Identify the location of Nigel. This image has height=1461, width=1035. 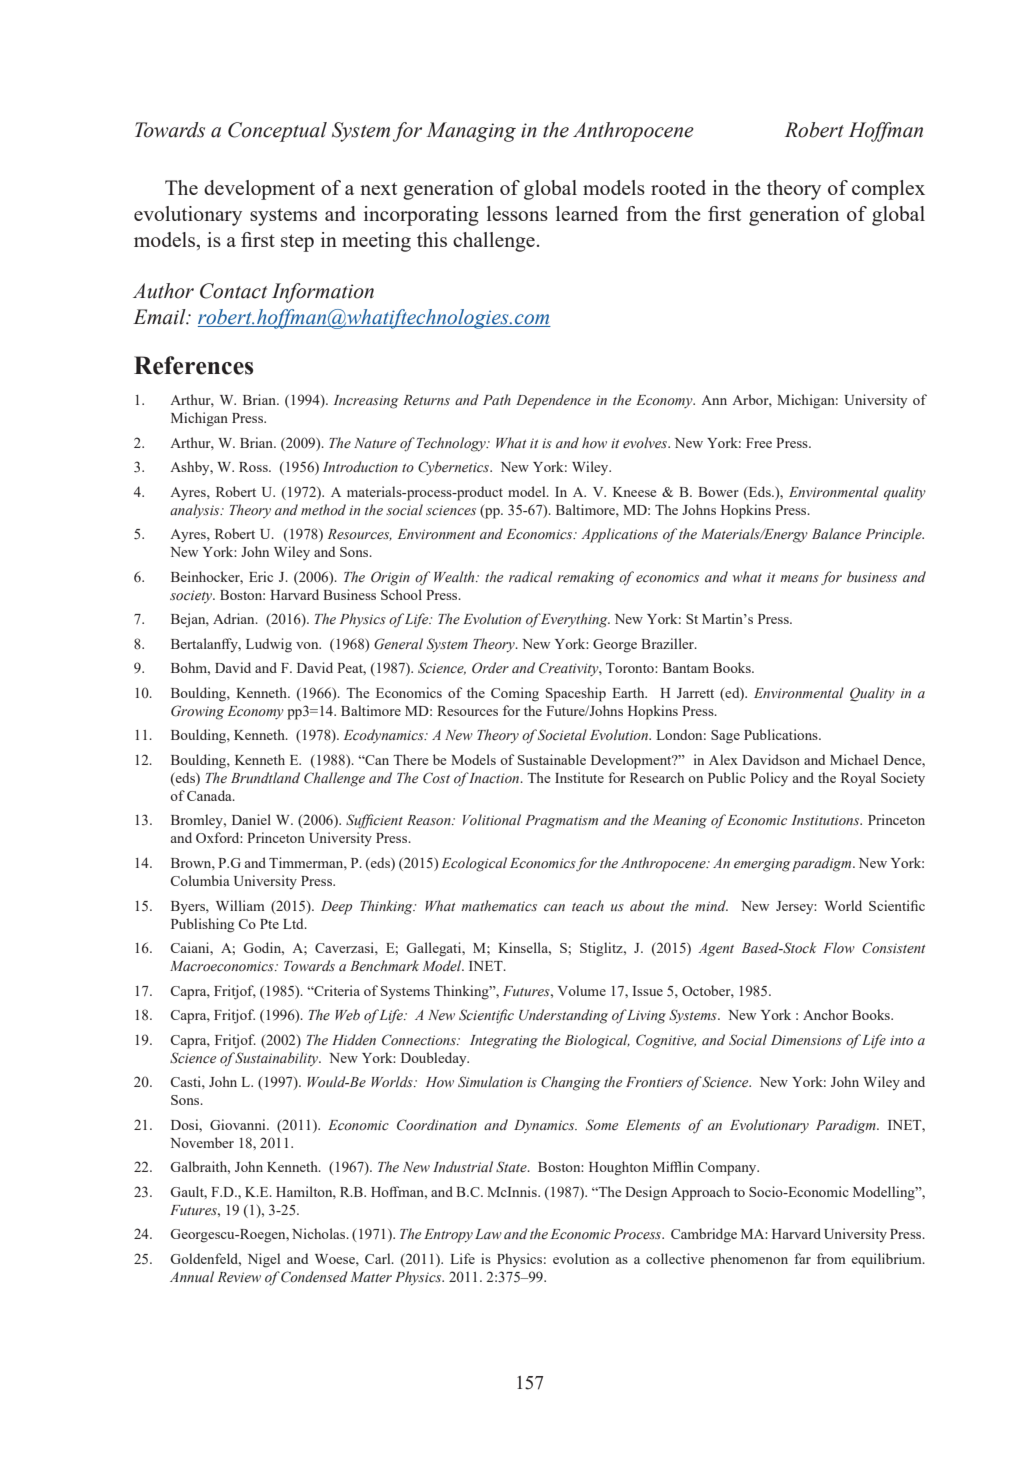
(264, 1260).
